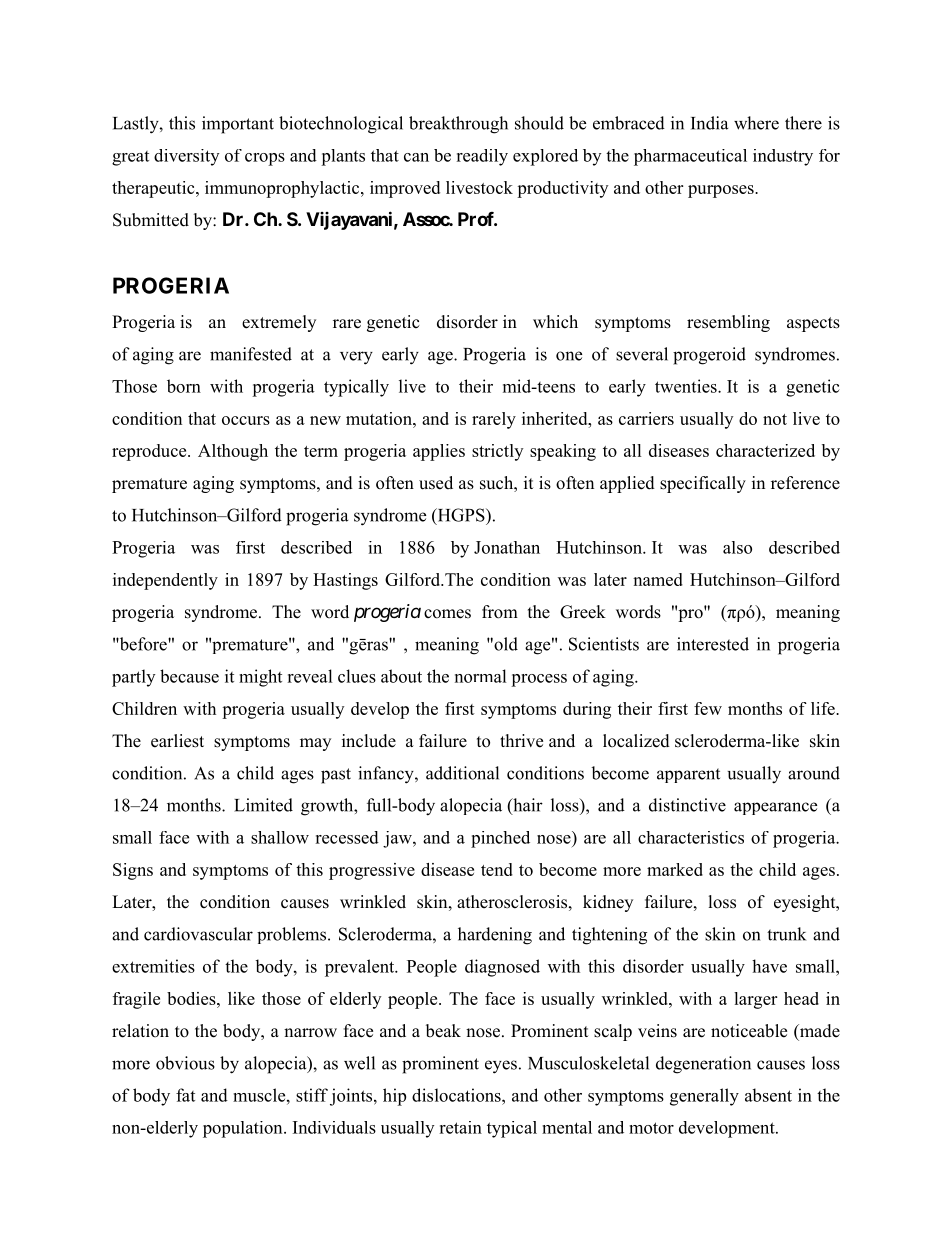 The image size is (952, 1233). Describe the element at coordinates (185, 1095) in the page. I see `fat` at that location.
